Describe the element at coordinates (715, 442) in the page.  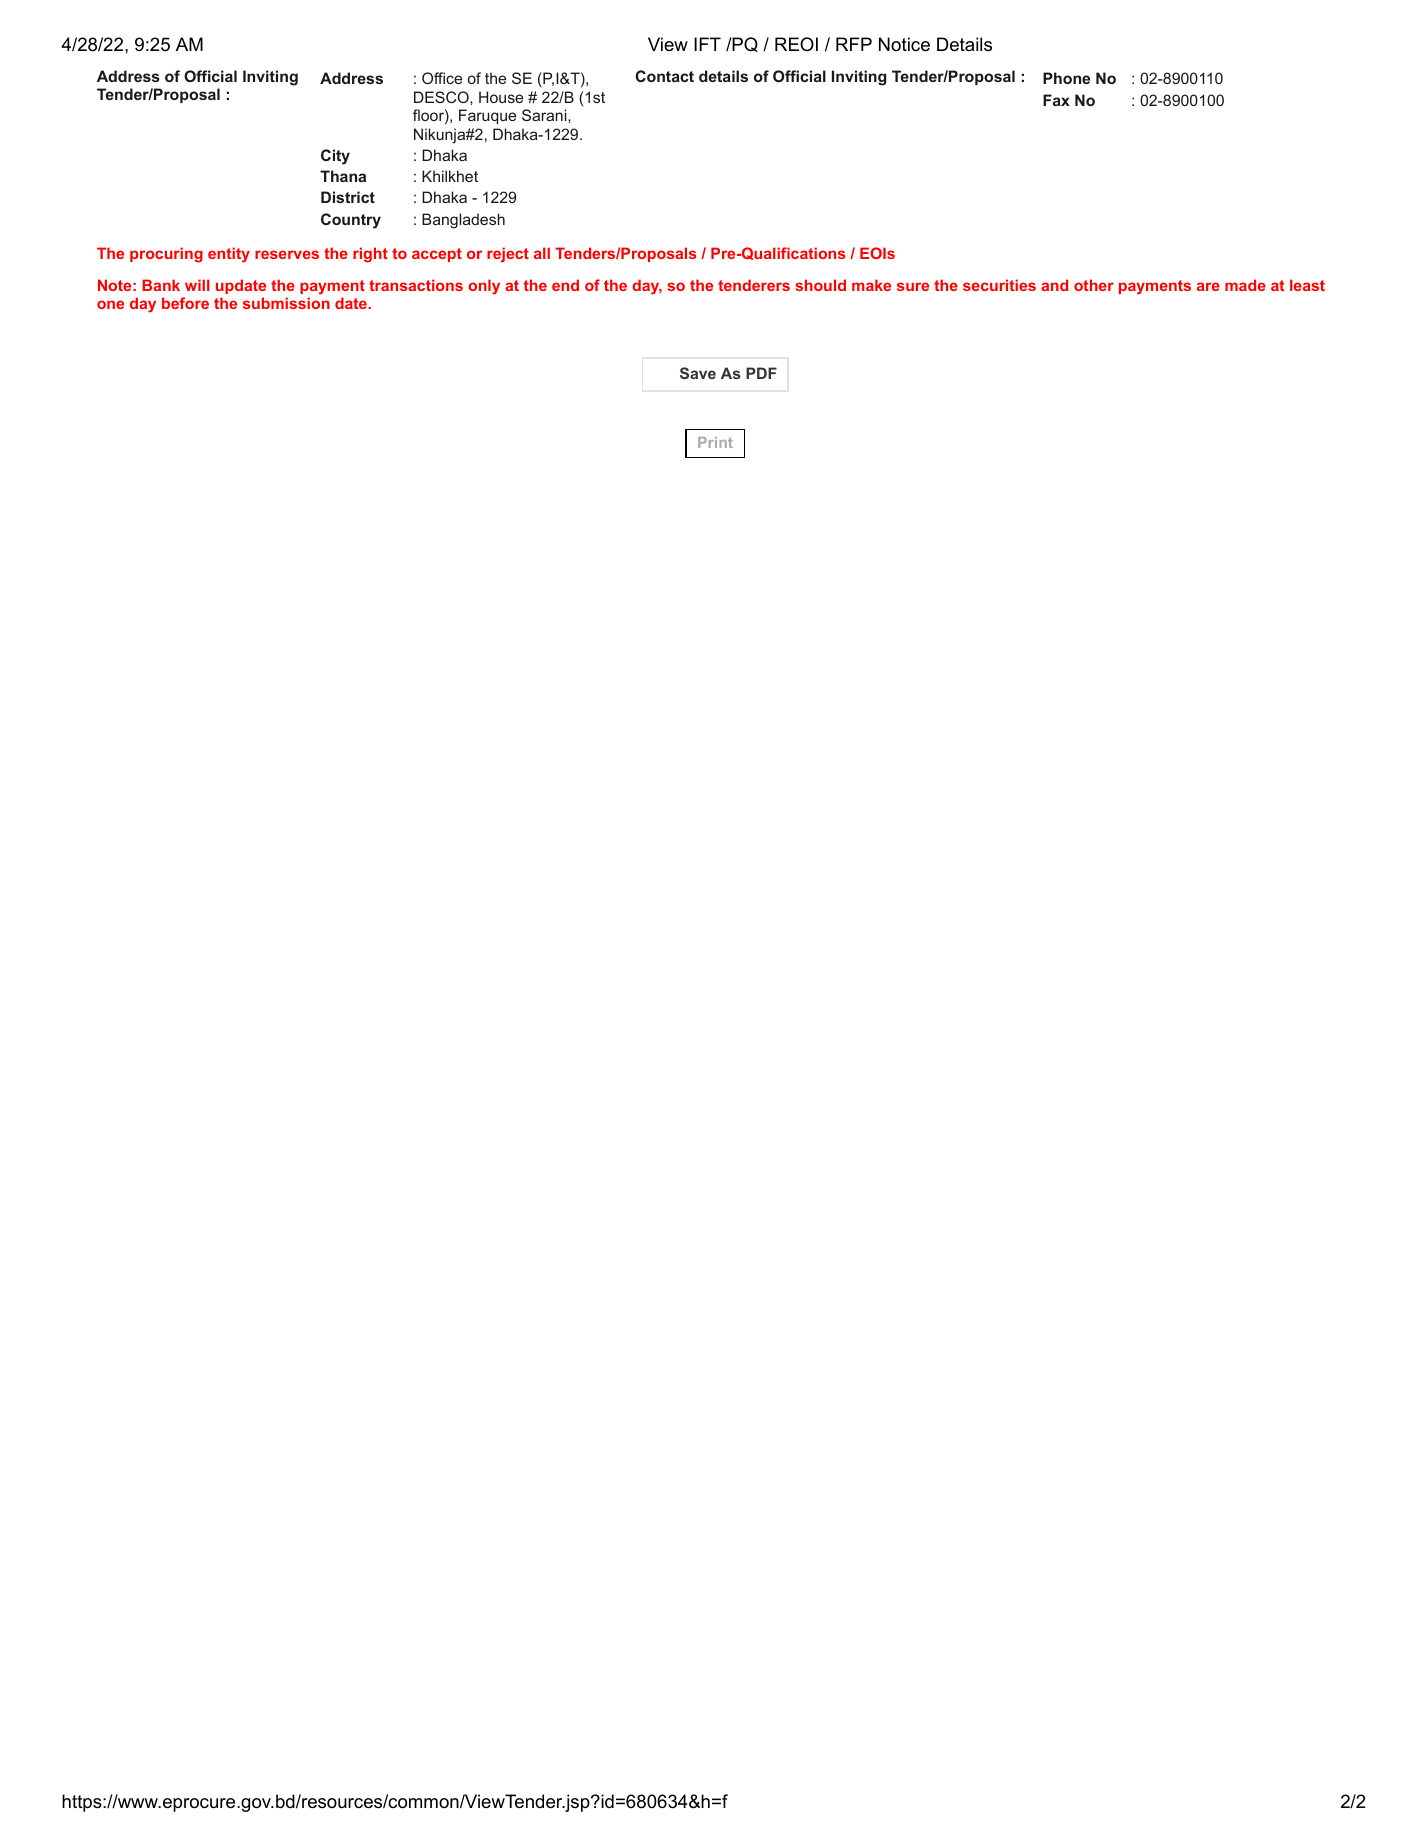
I see `Print` at that location.
